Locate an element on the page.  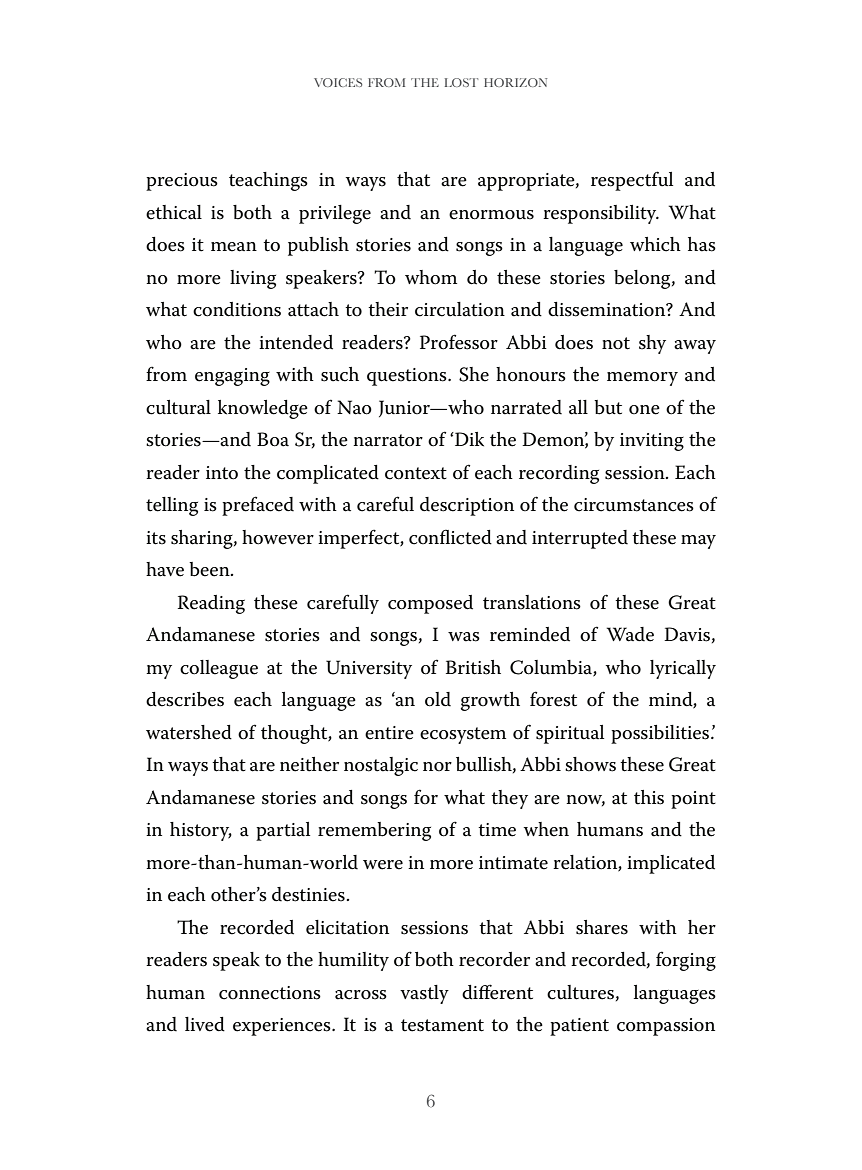
precious is located at coordinates (182, 182).
